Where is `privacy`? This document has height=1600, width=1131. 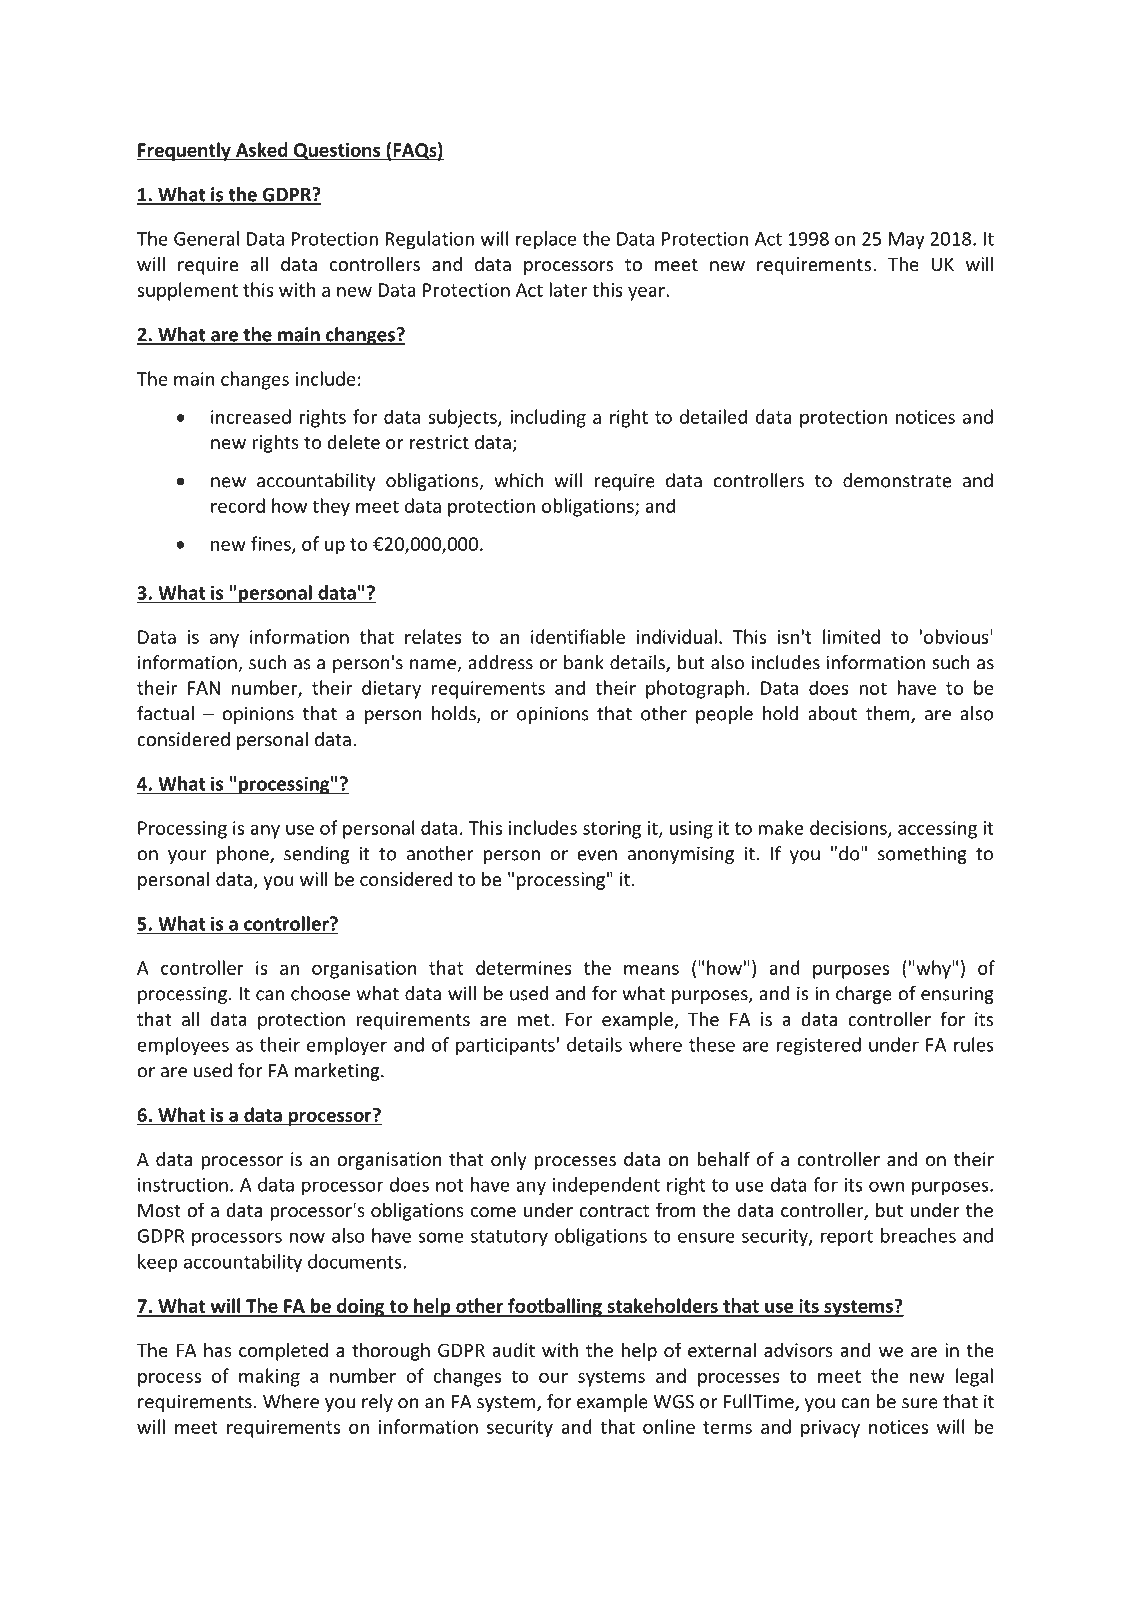 privacy is located at coordinates (830, 1429).
